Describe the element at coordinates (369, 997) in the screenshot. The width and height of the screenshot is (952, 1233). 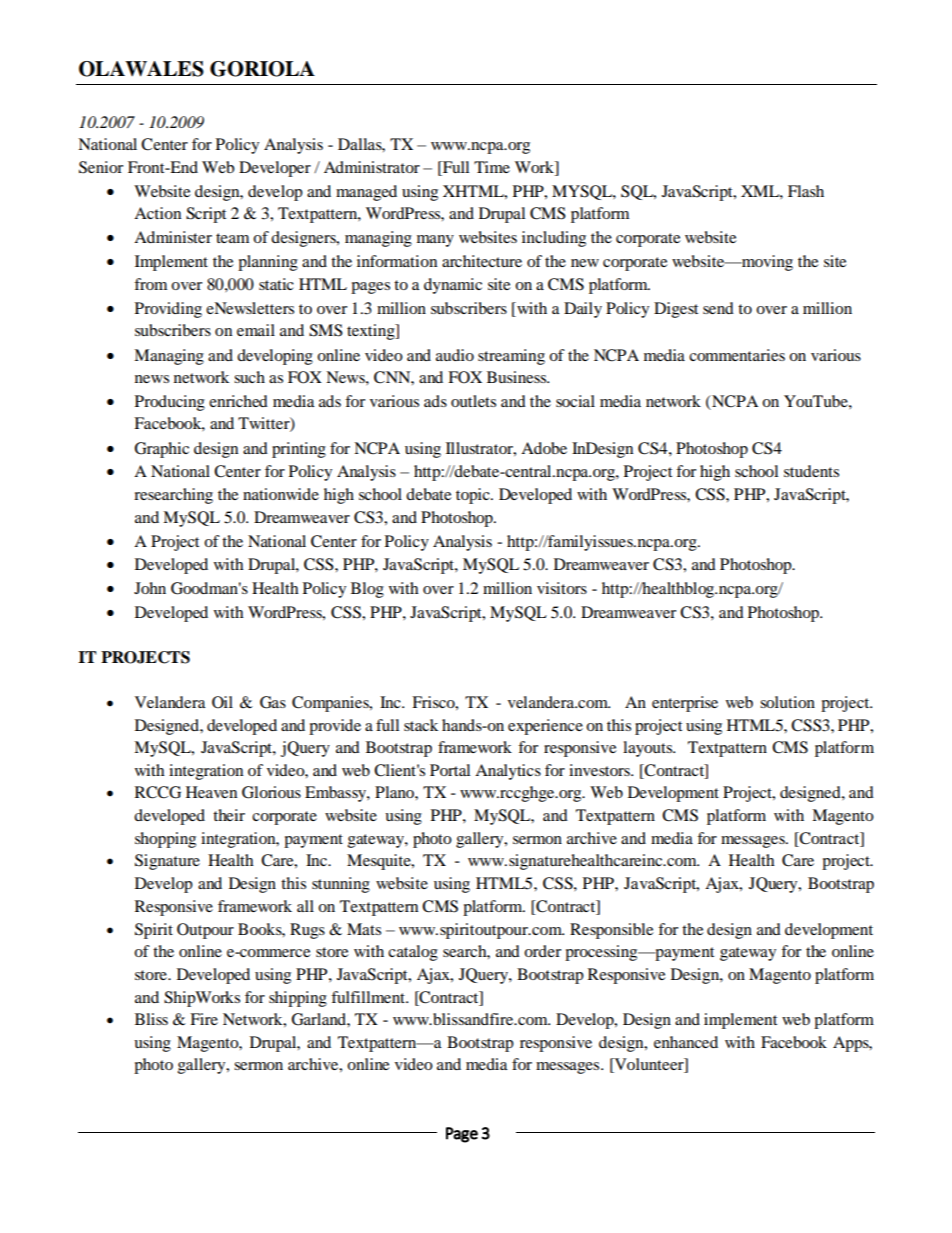
I see `fulfillment` at that location.
